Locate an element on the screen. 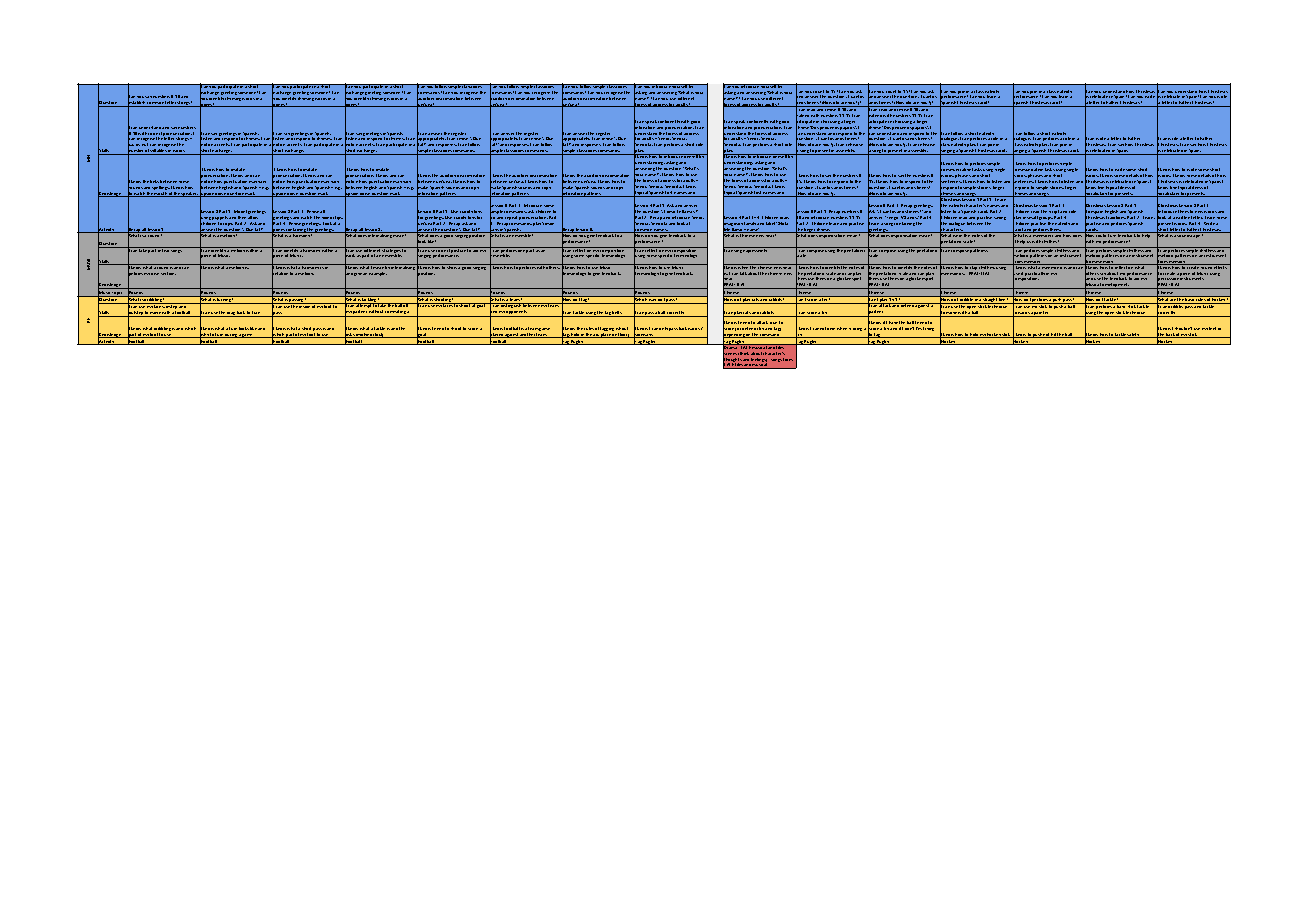 This screenshot has width=1308, height=924. Simon is located at coordinates (548, 223).
